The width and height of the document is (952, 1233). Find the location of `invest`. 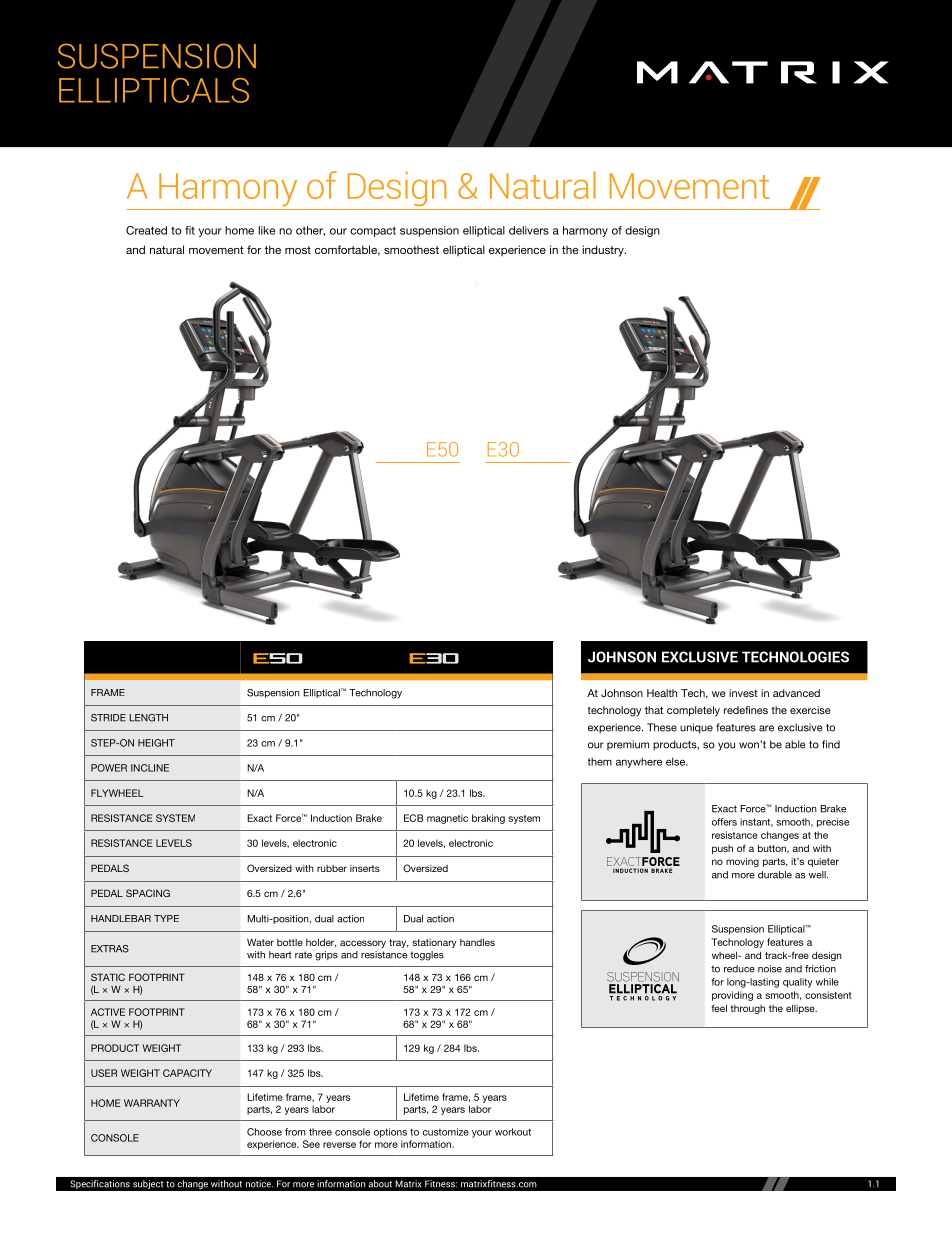

invest is located at coordinates (743, 693).
